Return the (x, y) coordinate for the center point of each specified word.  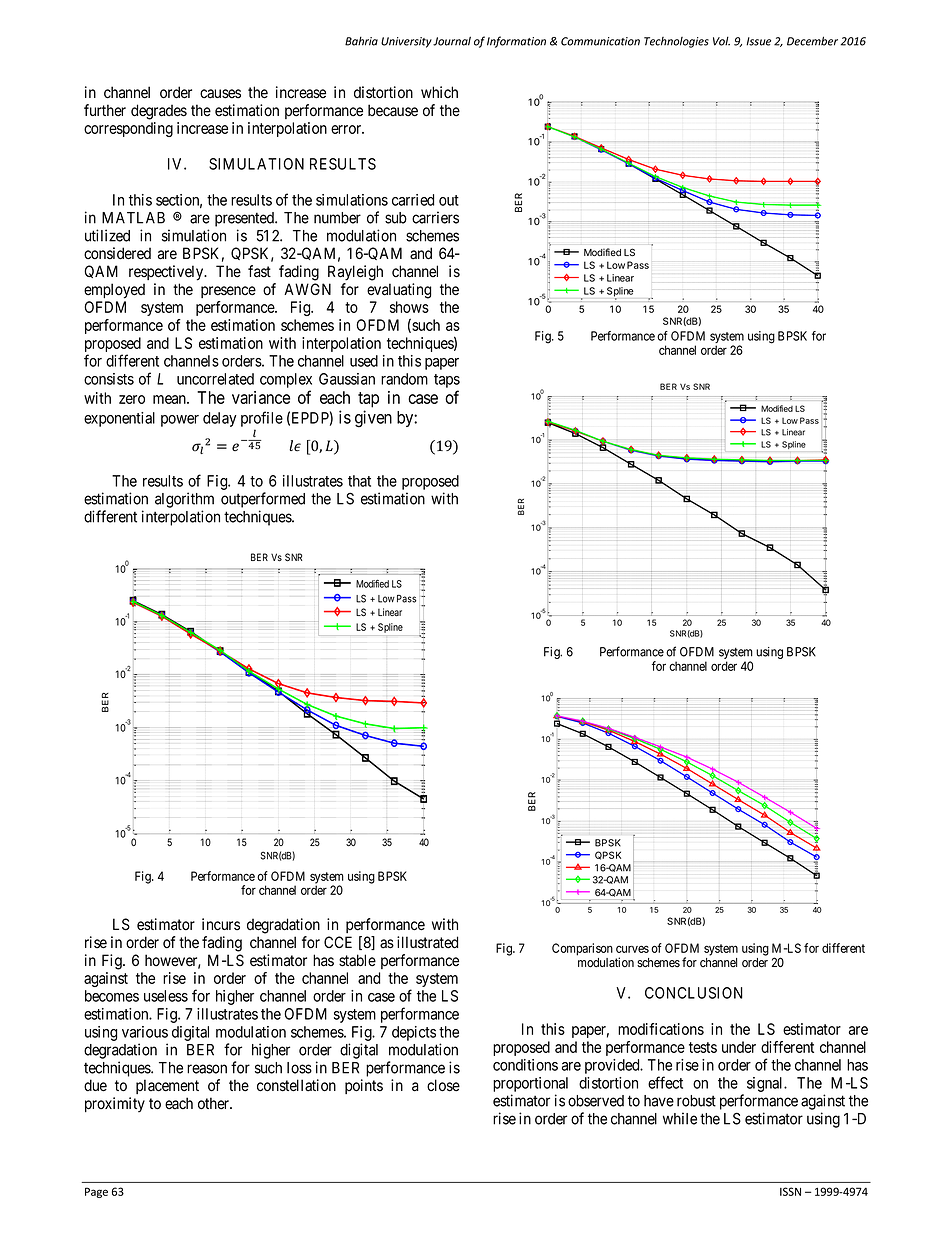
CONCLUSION (694, 993)
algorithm (184, 500)
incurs (221, 924)
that (359, 481)
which (439, 92)
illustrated (427, 942)
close (443, 1085)
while (680, 1118)
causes (220, 94)
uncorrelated (215, 379)
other (215, 1103)
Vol (721, 41)
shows (409, 307)
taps (447, 381)
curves (632, 949)
